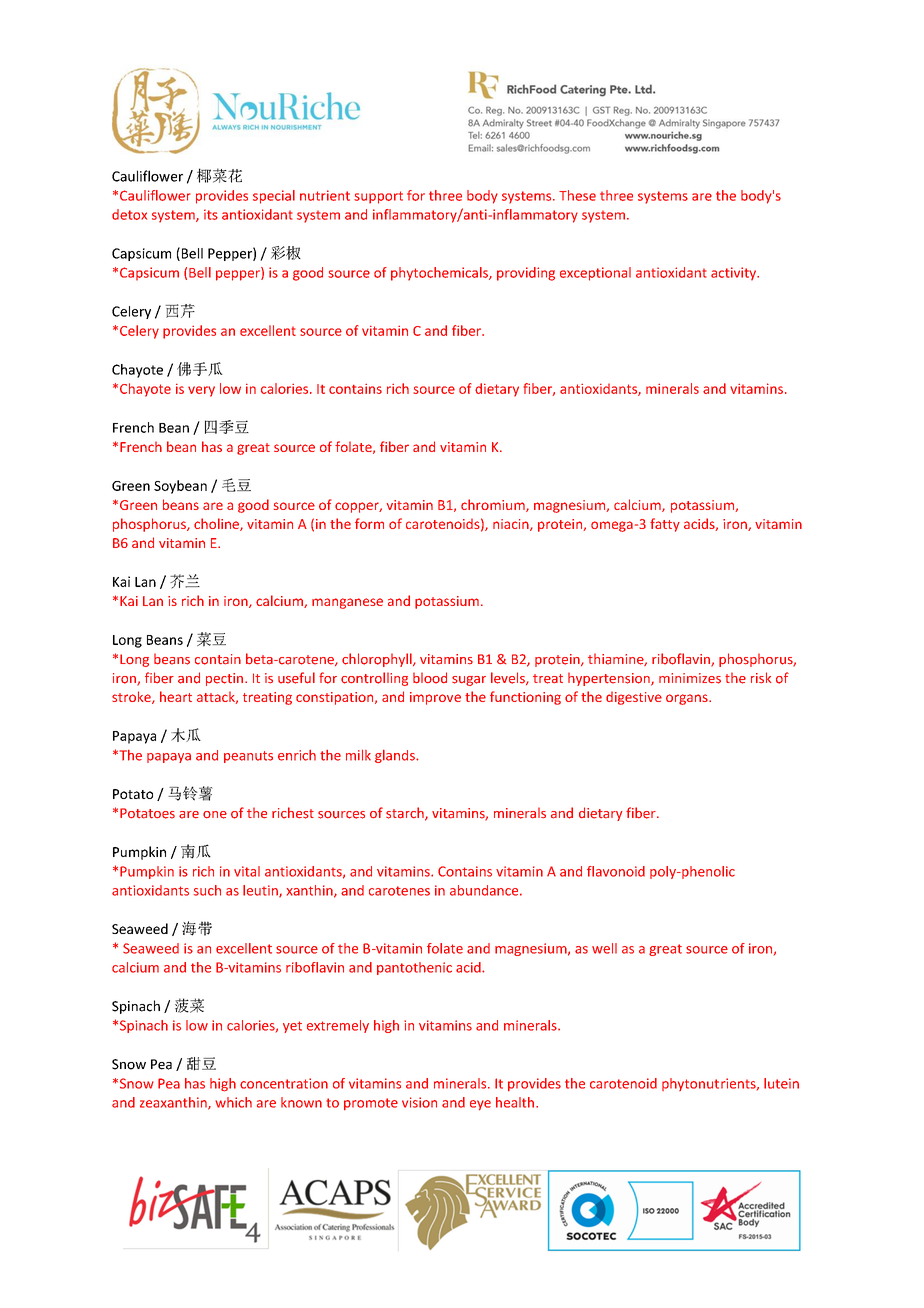 Image resolution: width=924 pixels, height=1308 pixels. I want to click on phytochemicals, so click(440, 274).
